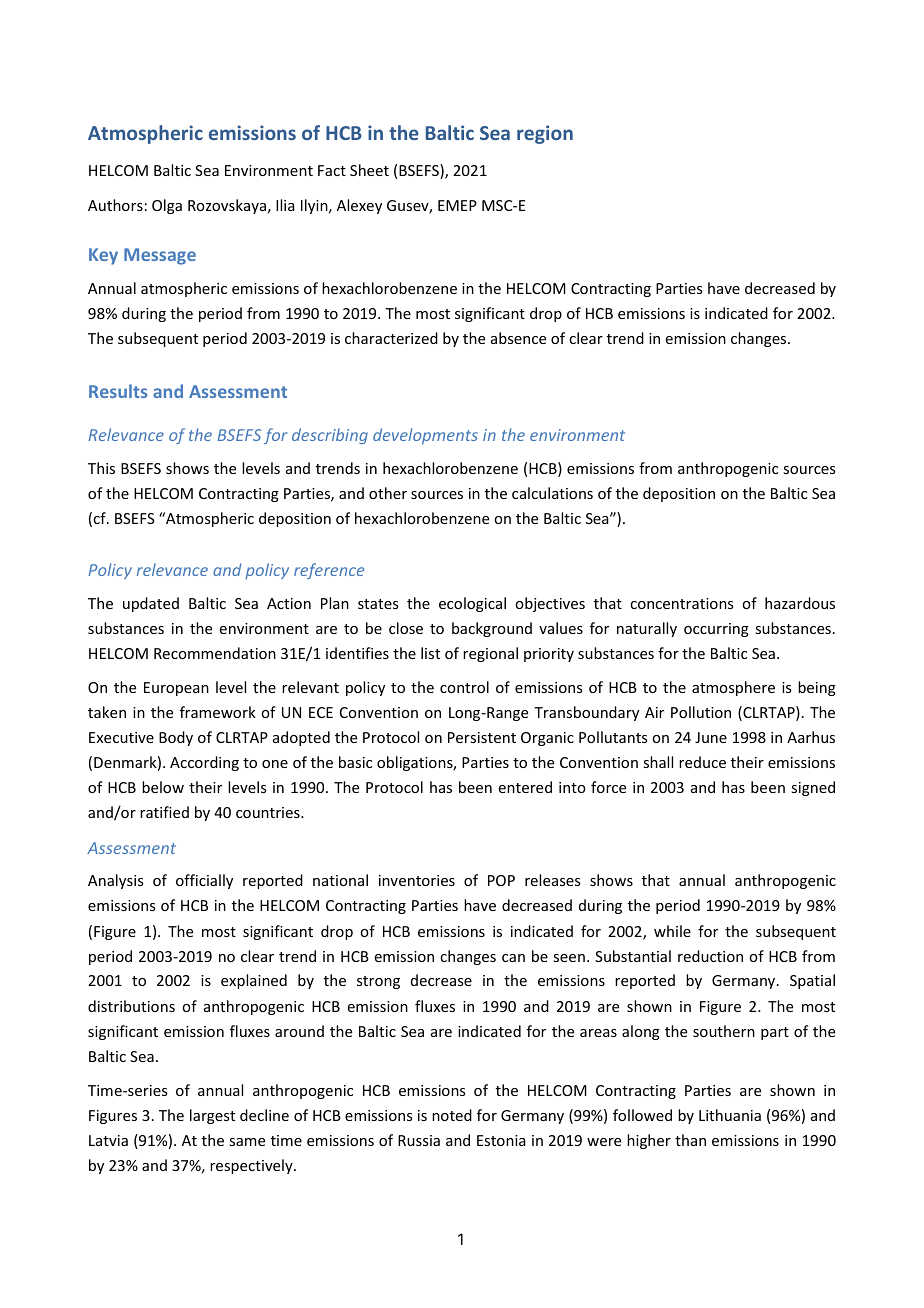  What do you see at coordinates (464, 687) in the page?
I see `control` at bounding box center [464, 687].
